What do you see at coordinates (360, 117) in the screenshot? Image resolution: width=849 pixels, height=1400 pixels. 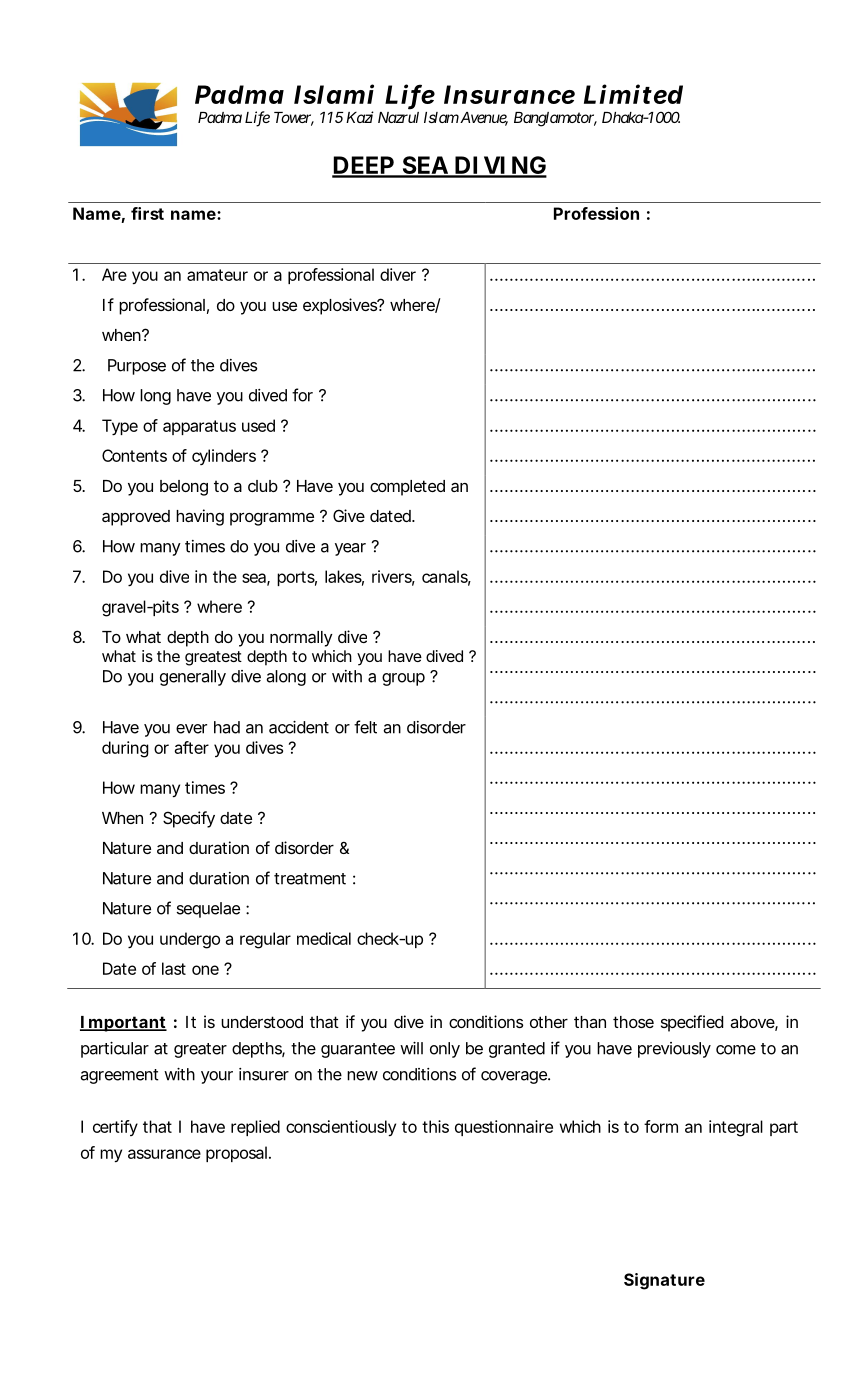 I see `Kazi` at bounding box center [360, 117].
